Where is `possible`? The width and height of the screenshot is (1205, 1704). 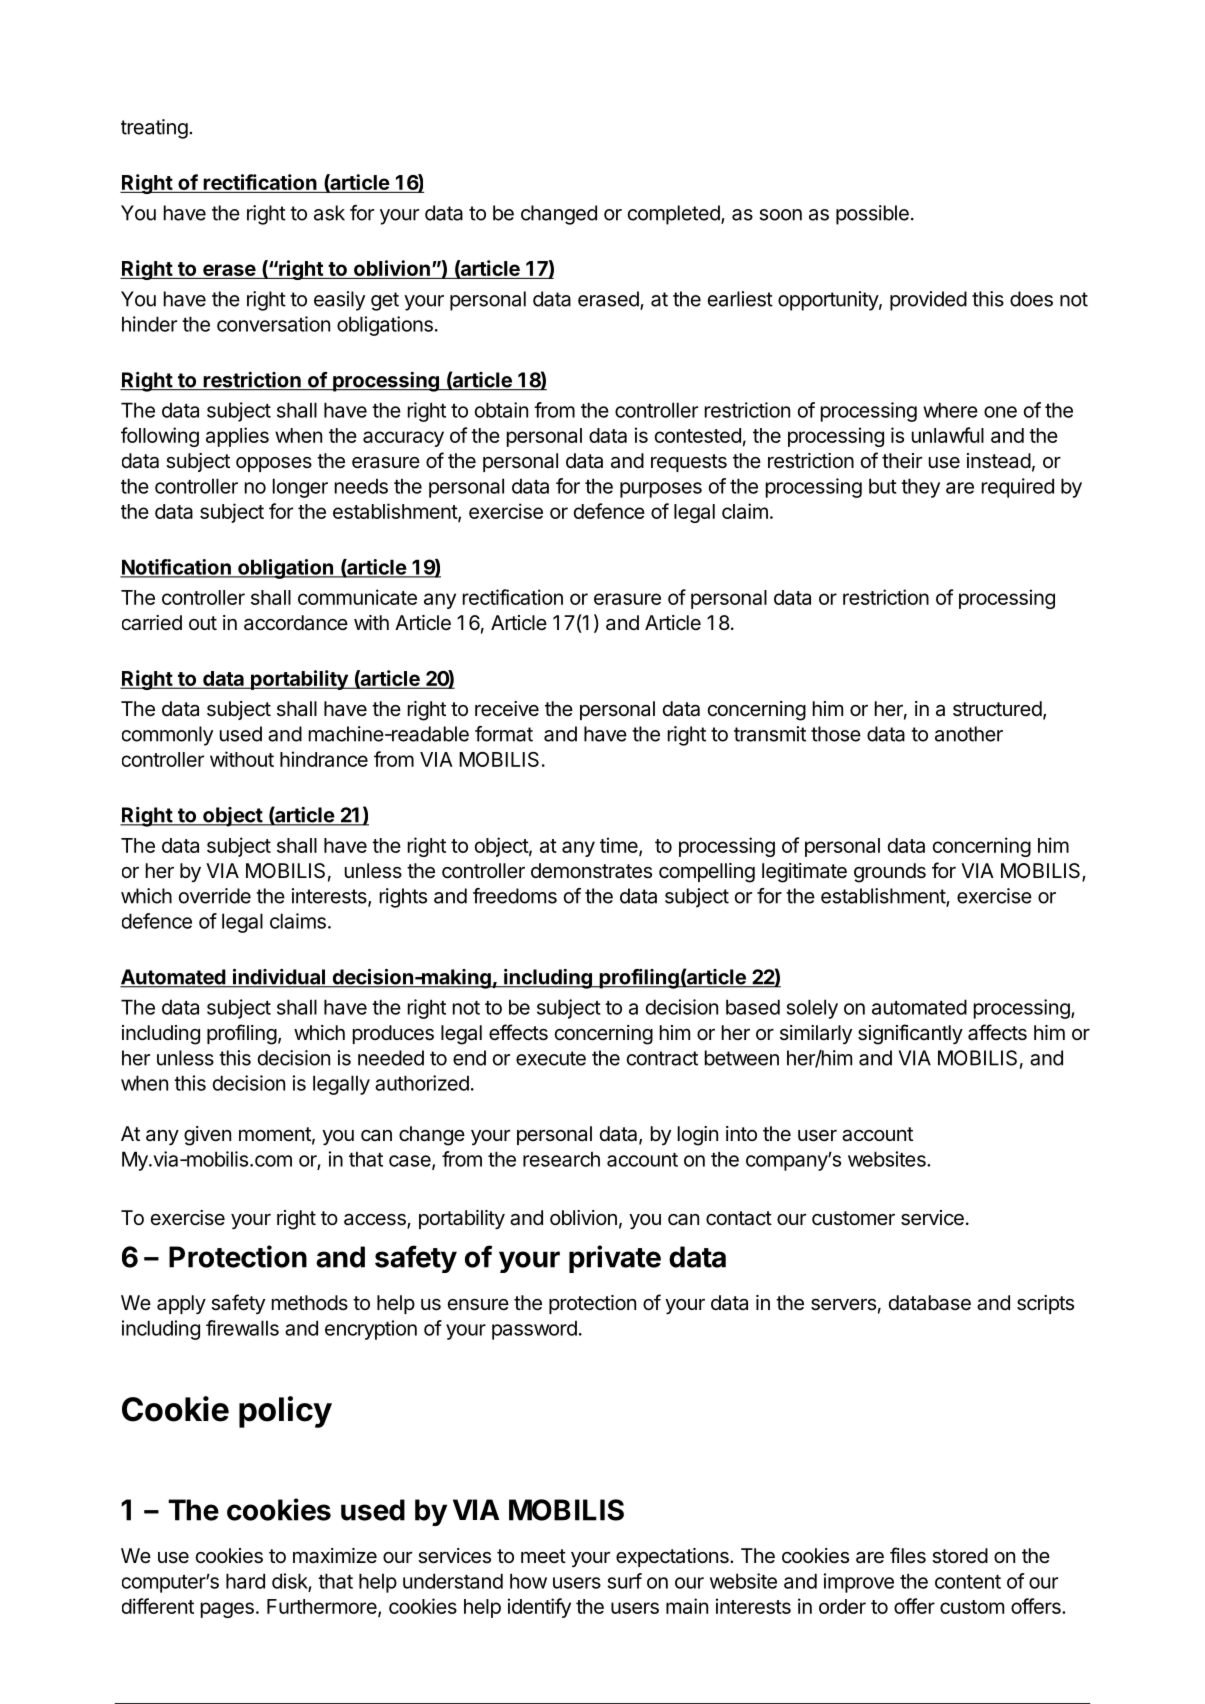 possible is located at coordinates (872, 215).
